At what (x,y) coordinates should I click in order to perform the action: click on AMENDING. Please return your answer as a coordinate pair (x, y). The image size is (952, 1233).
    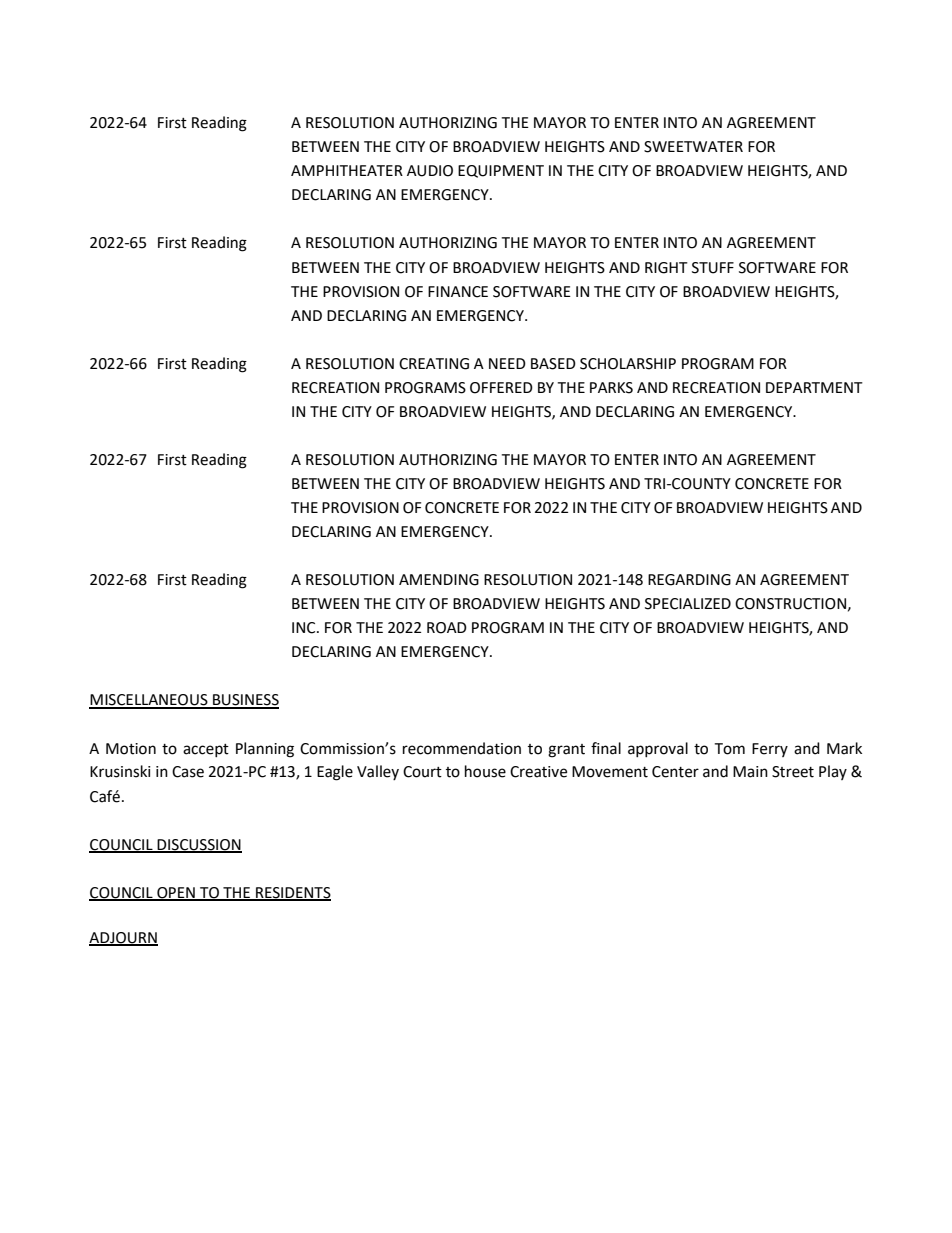
    Looking at the image, I should click on (439, 580).
